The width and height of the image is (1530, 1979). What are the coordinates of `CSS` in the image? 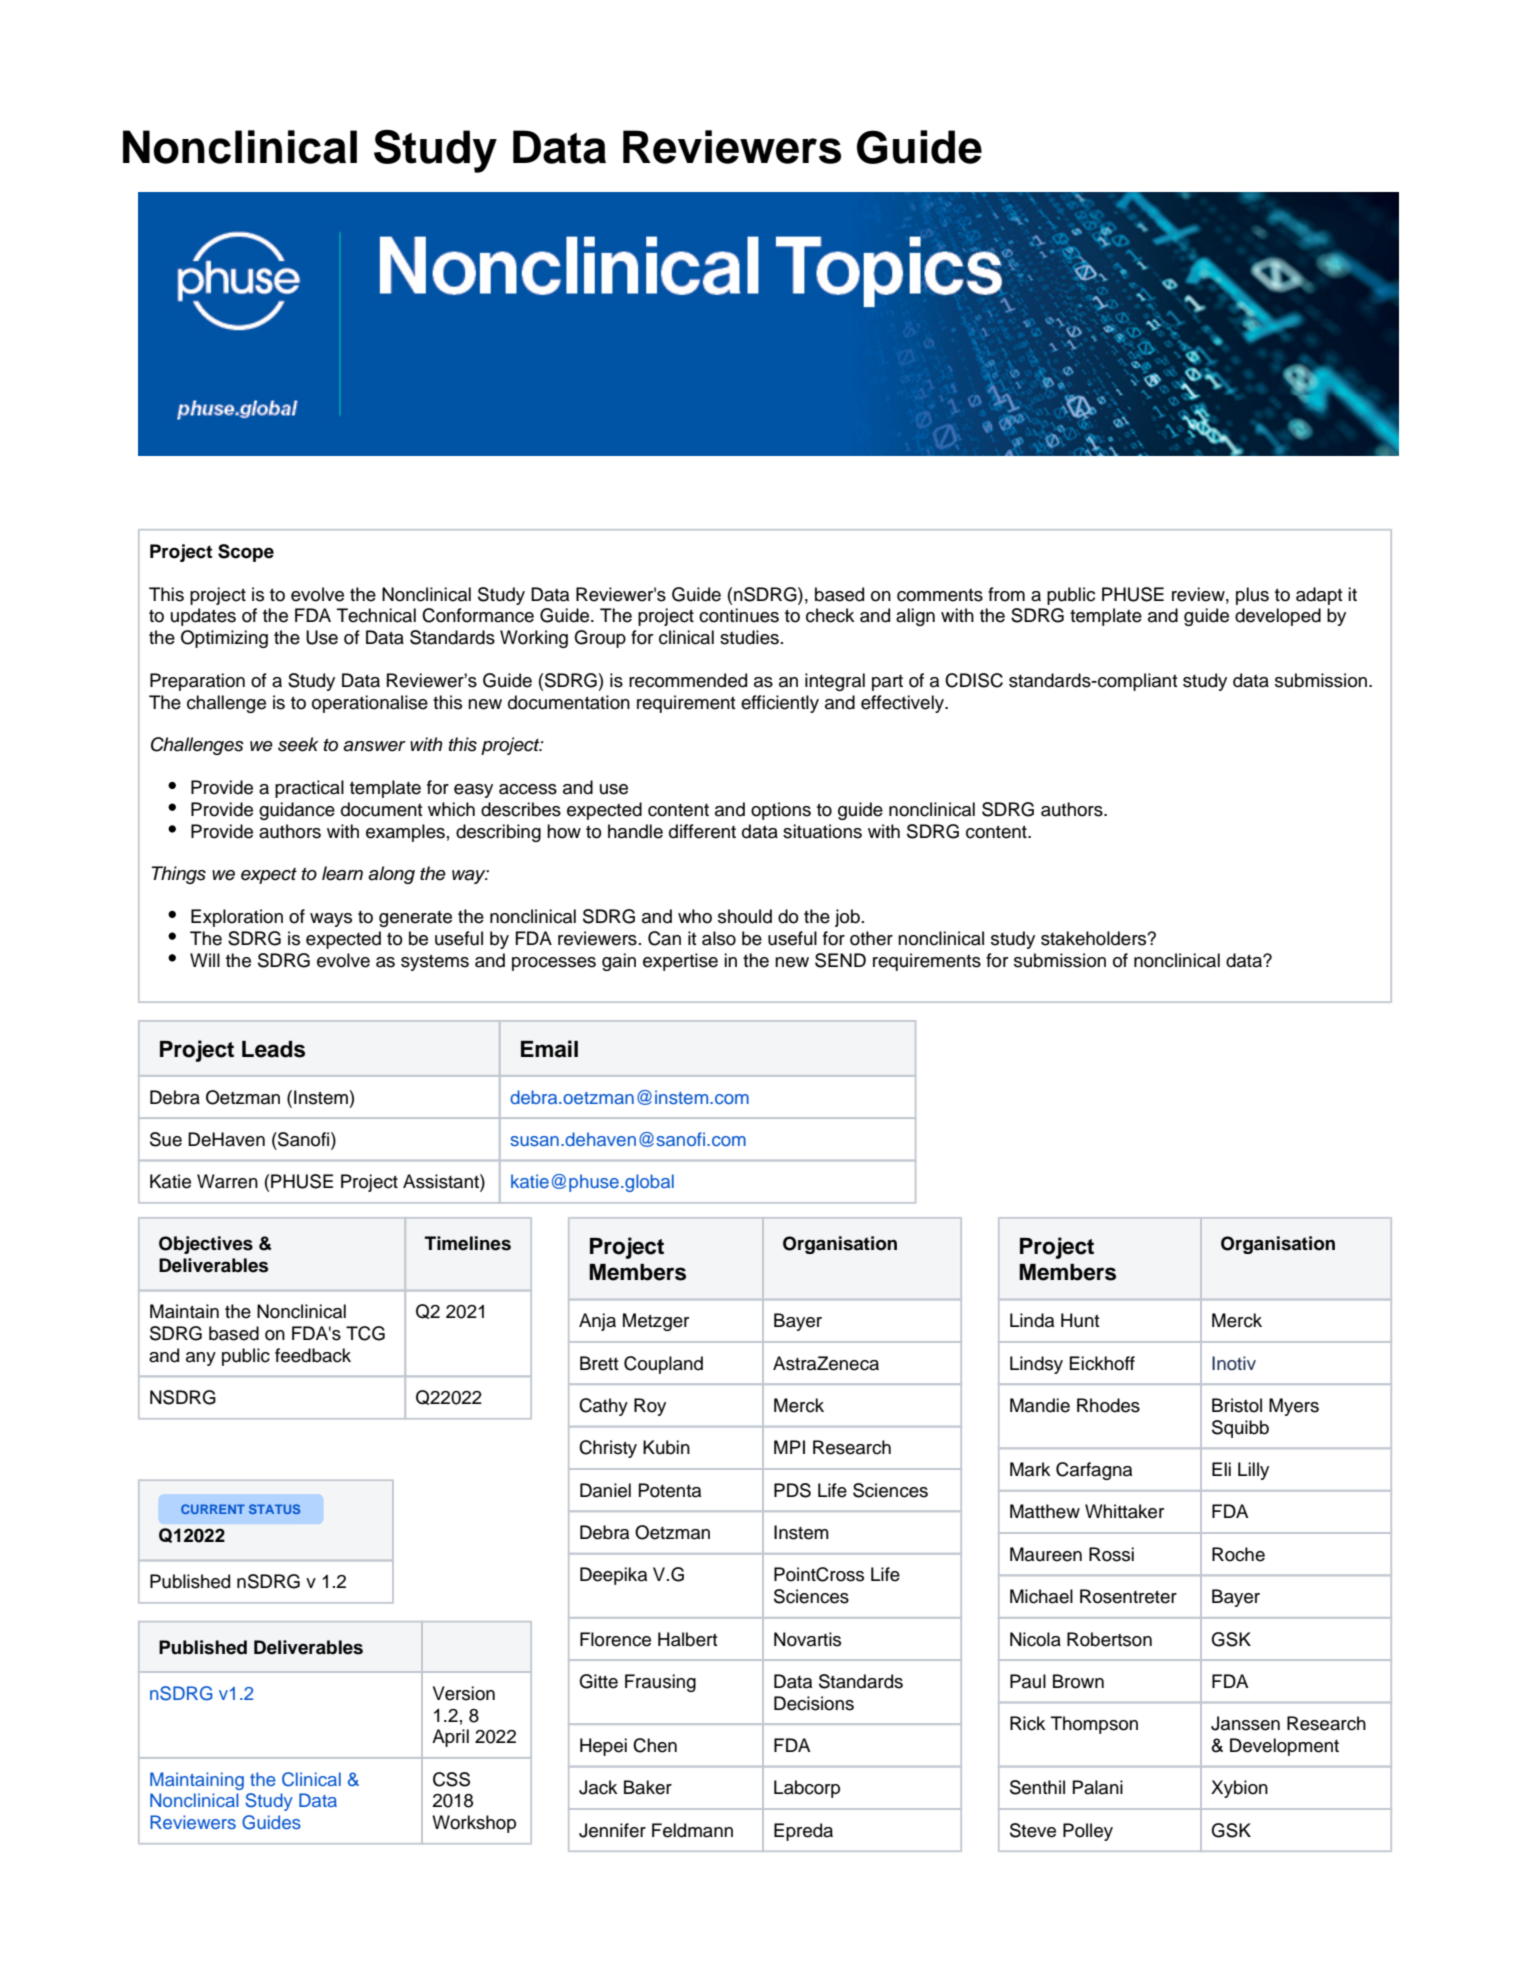 It's located at (451, 1779).
